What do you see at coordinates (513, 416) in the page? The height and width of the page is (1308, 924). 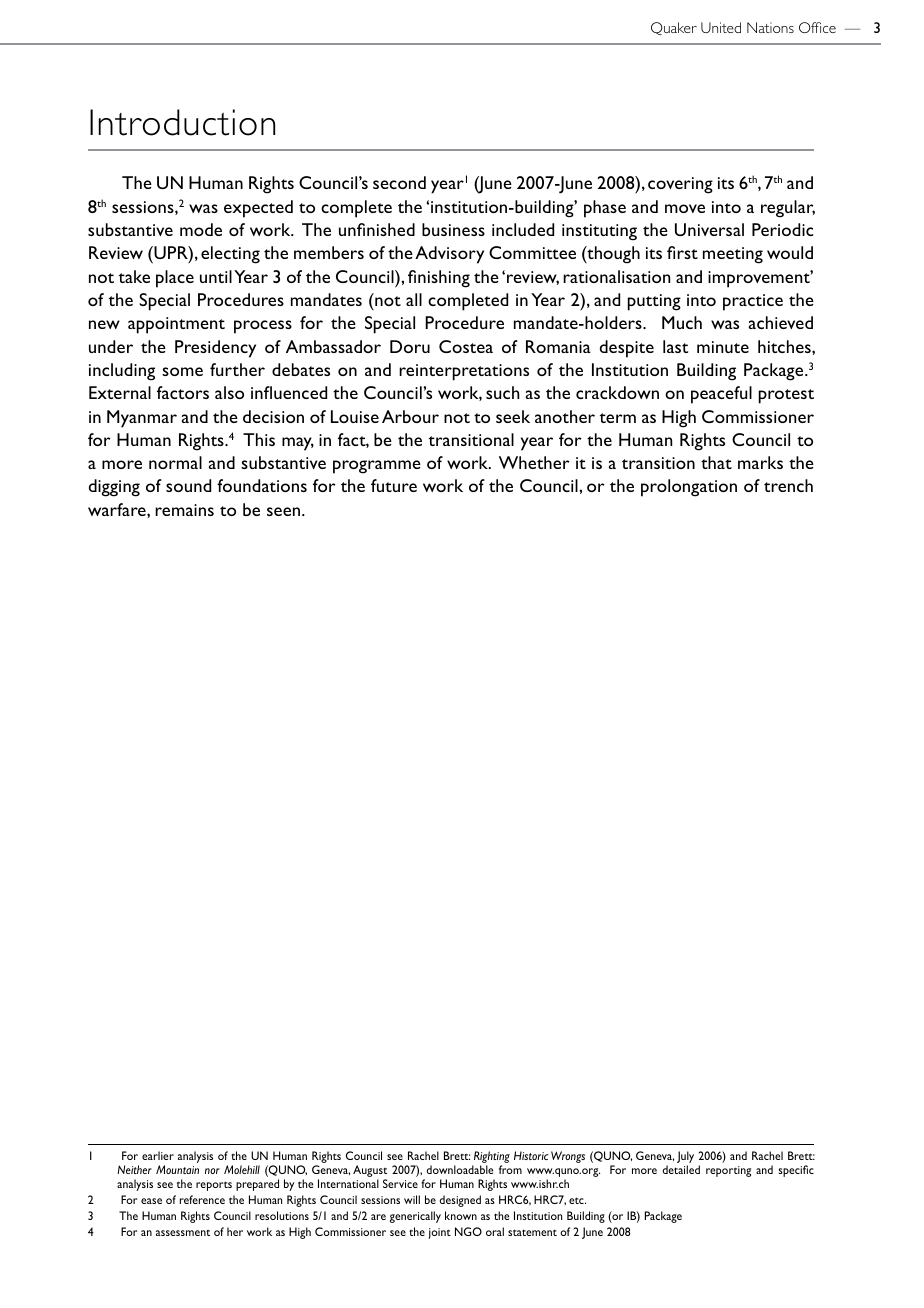 I see `seek` at bounding box center [513, 416].
